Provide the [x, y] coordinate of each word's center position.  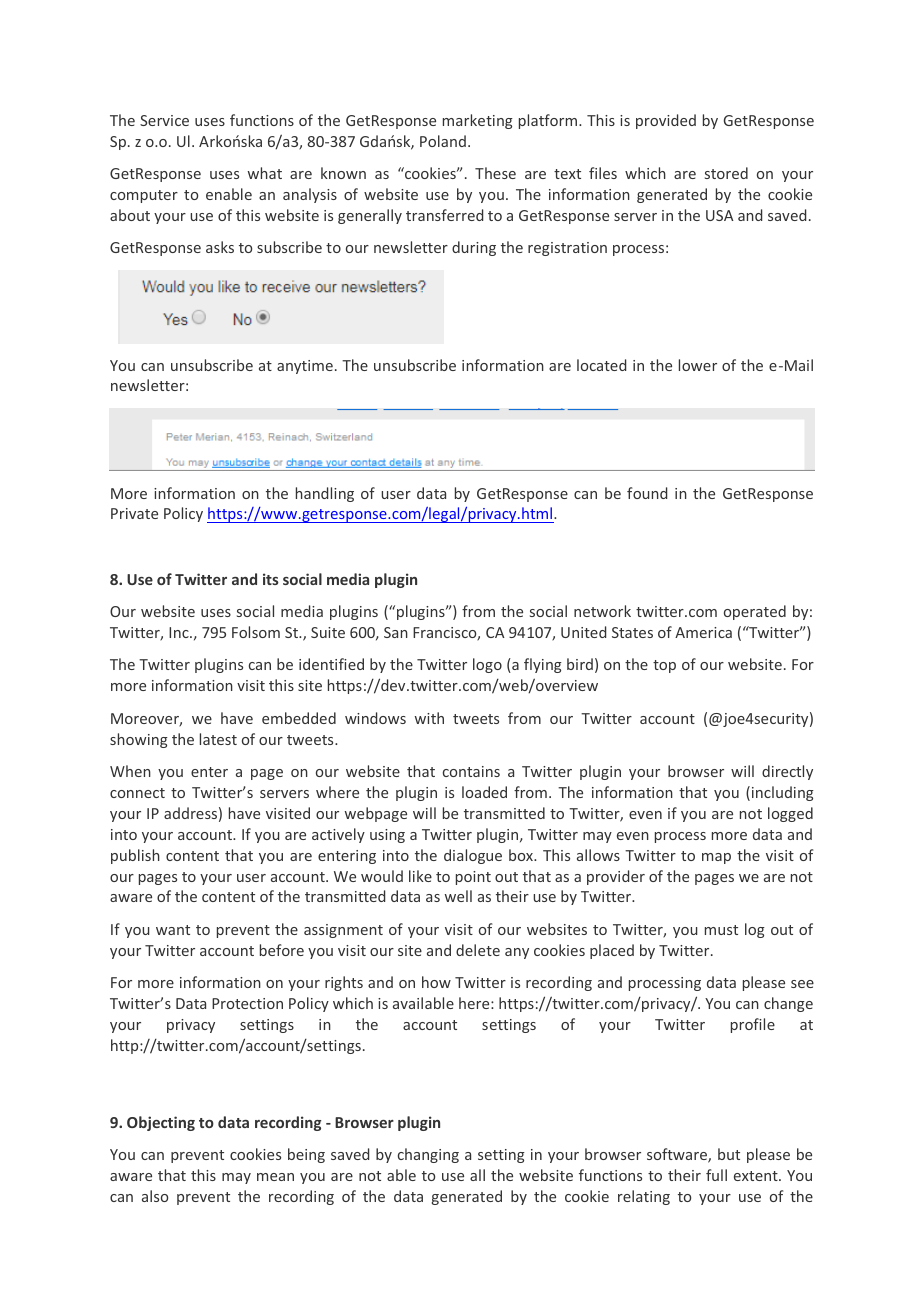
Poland [443, 141]
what [265, 173]
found [647, 493]
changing [428, 1155]
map [716, 858]
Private [134, 513]
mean [275, 1177]
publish [135, 856]
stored [726, 173]
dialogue [473, 856]
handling [325, 494]
